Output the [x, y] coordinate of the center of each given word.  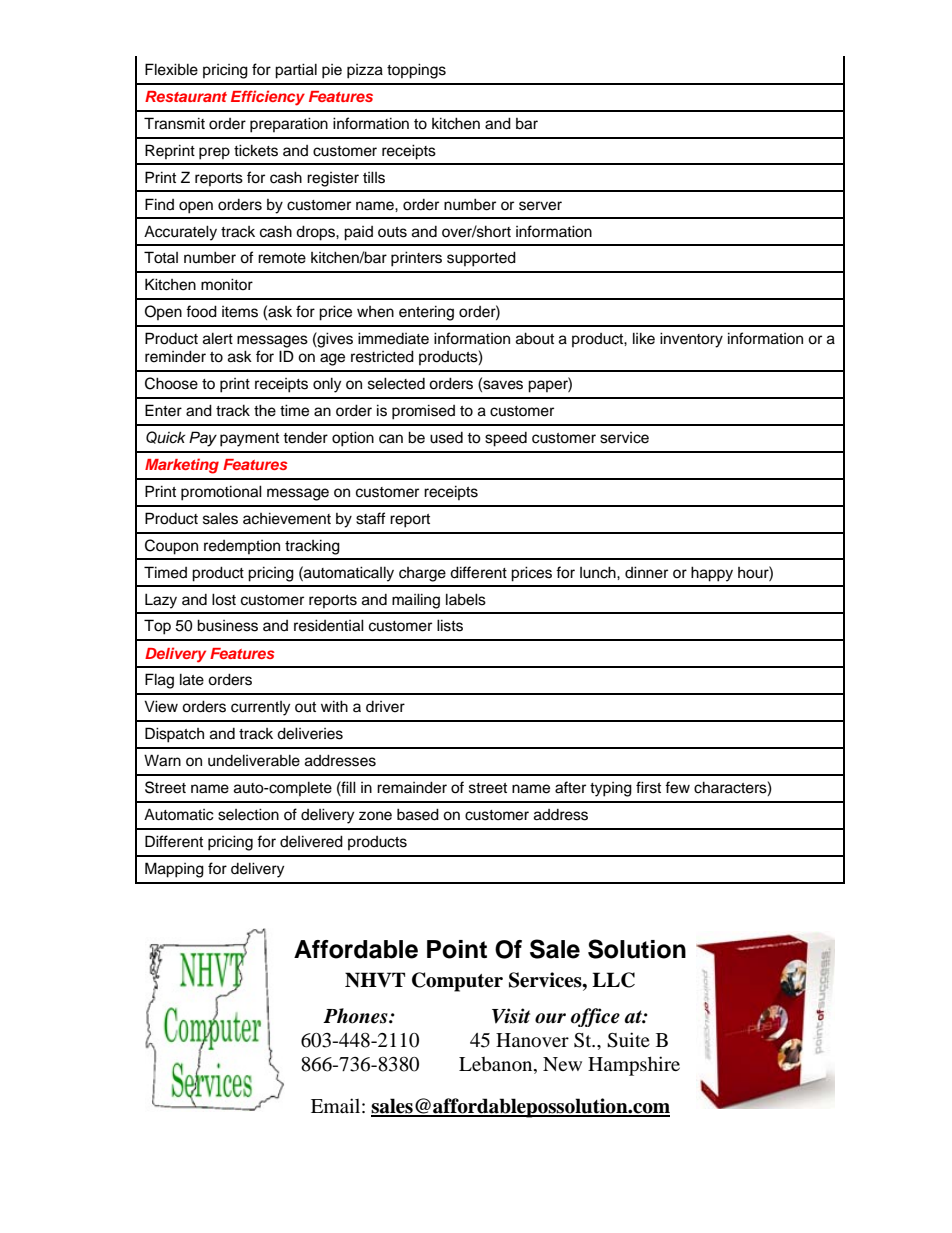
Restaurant [186, 96]
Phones [356, 1016]
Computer [457, 982]
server [540, 206]
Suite [628, 1040]
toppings [416, 71]
